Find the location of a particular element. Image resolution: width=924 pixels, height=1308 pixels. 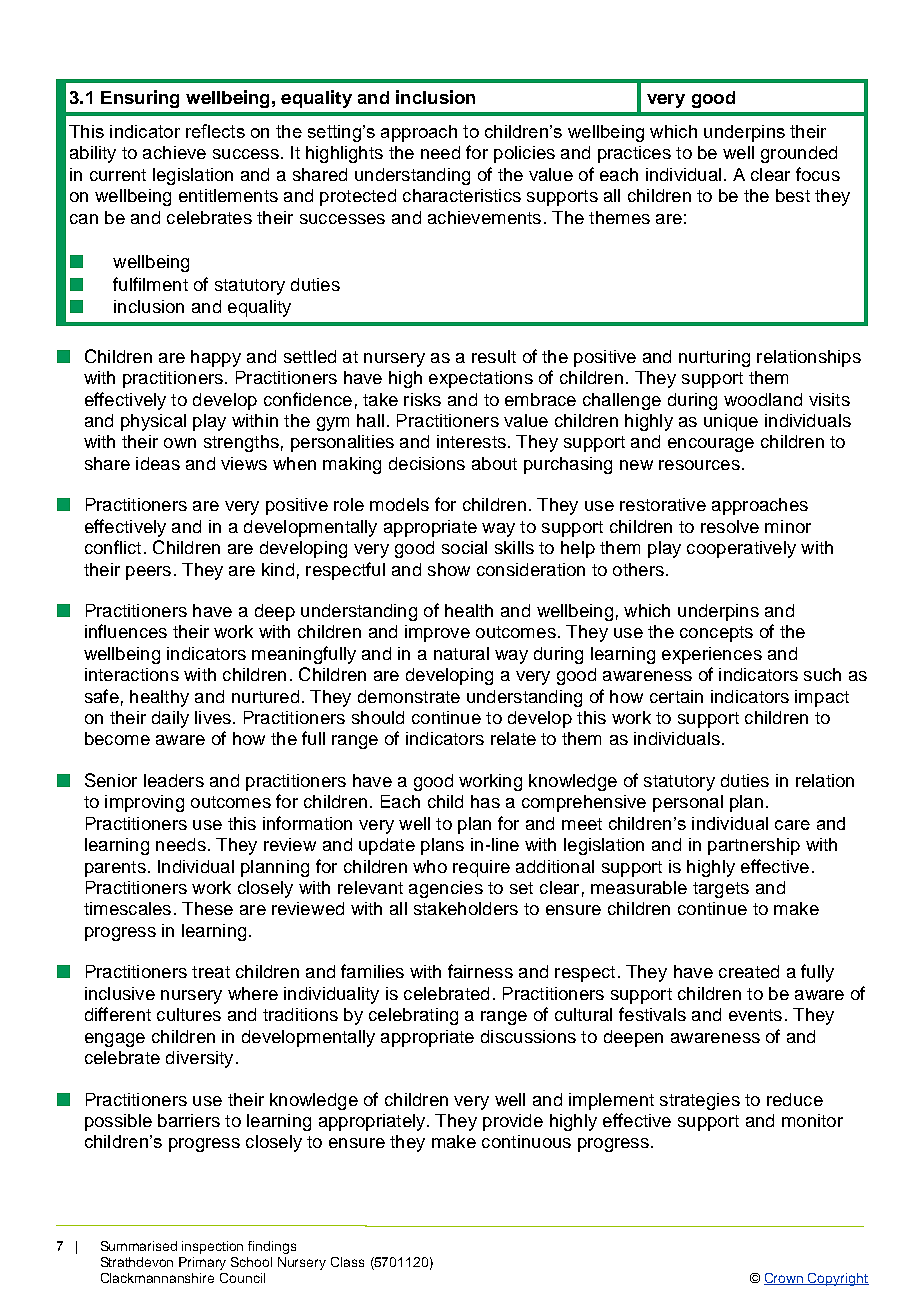

Class is located at coordinates (347, 1262).
